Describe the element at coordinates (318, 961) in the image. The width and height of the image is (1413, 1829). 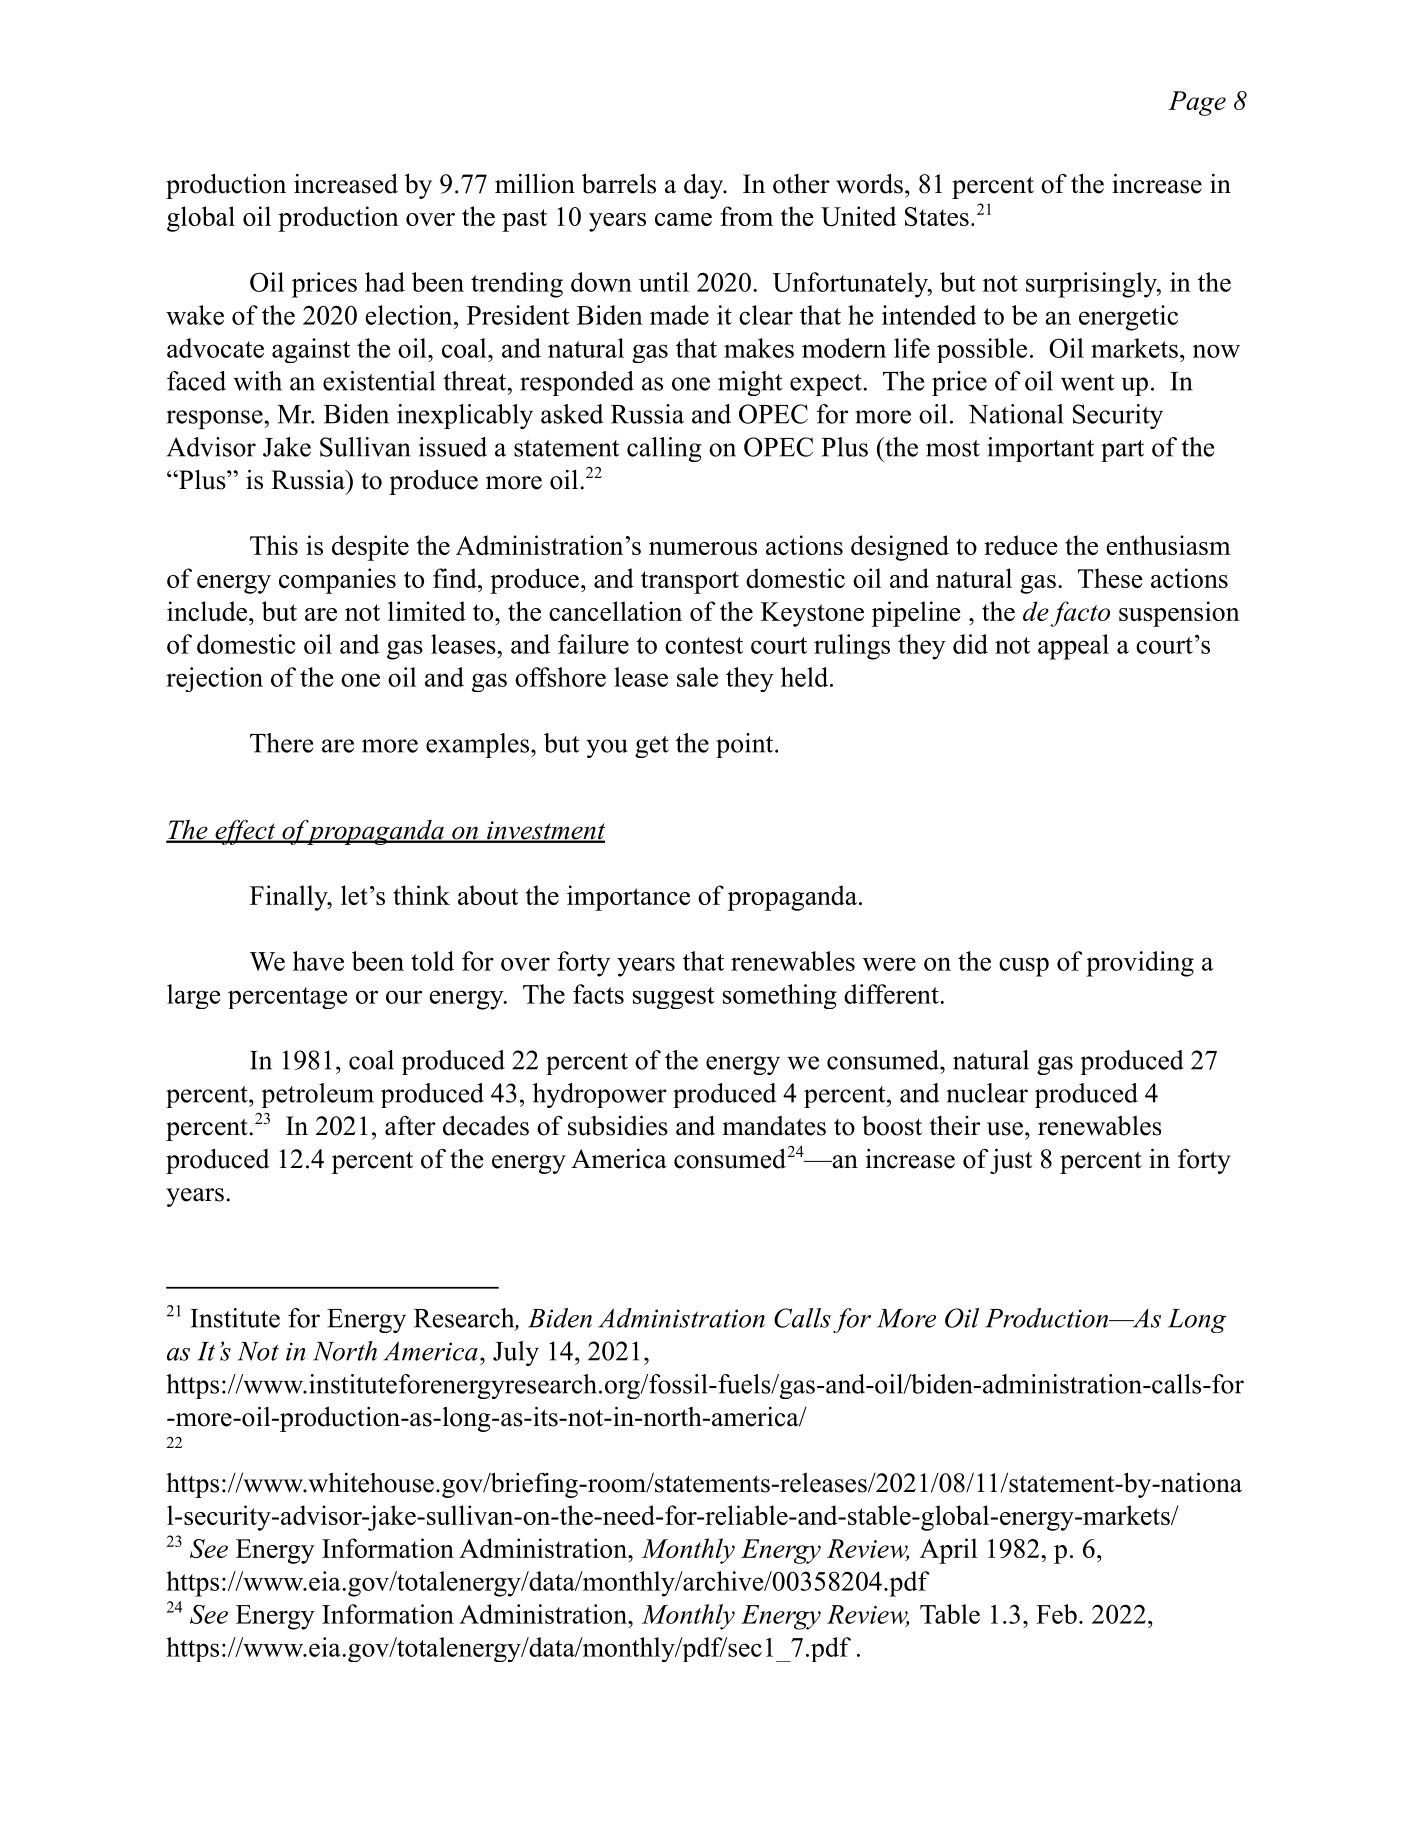
I see `have` at that location.
